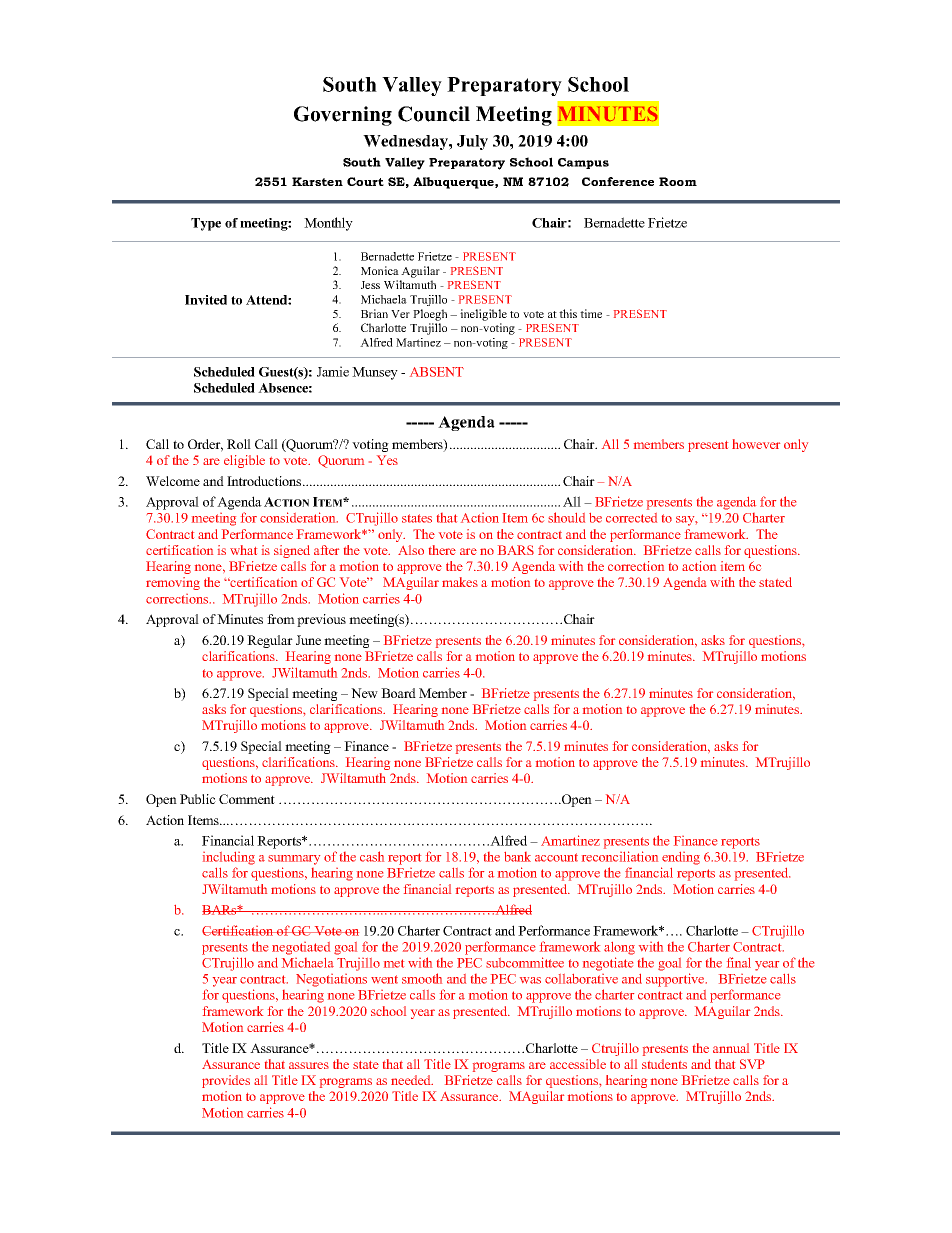  Describe the element at coordinates (442, 550) in the page. I see `there` at that location.
